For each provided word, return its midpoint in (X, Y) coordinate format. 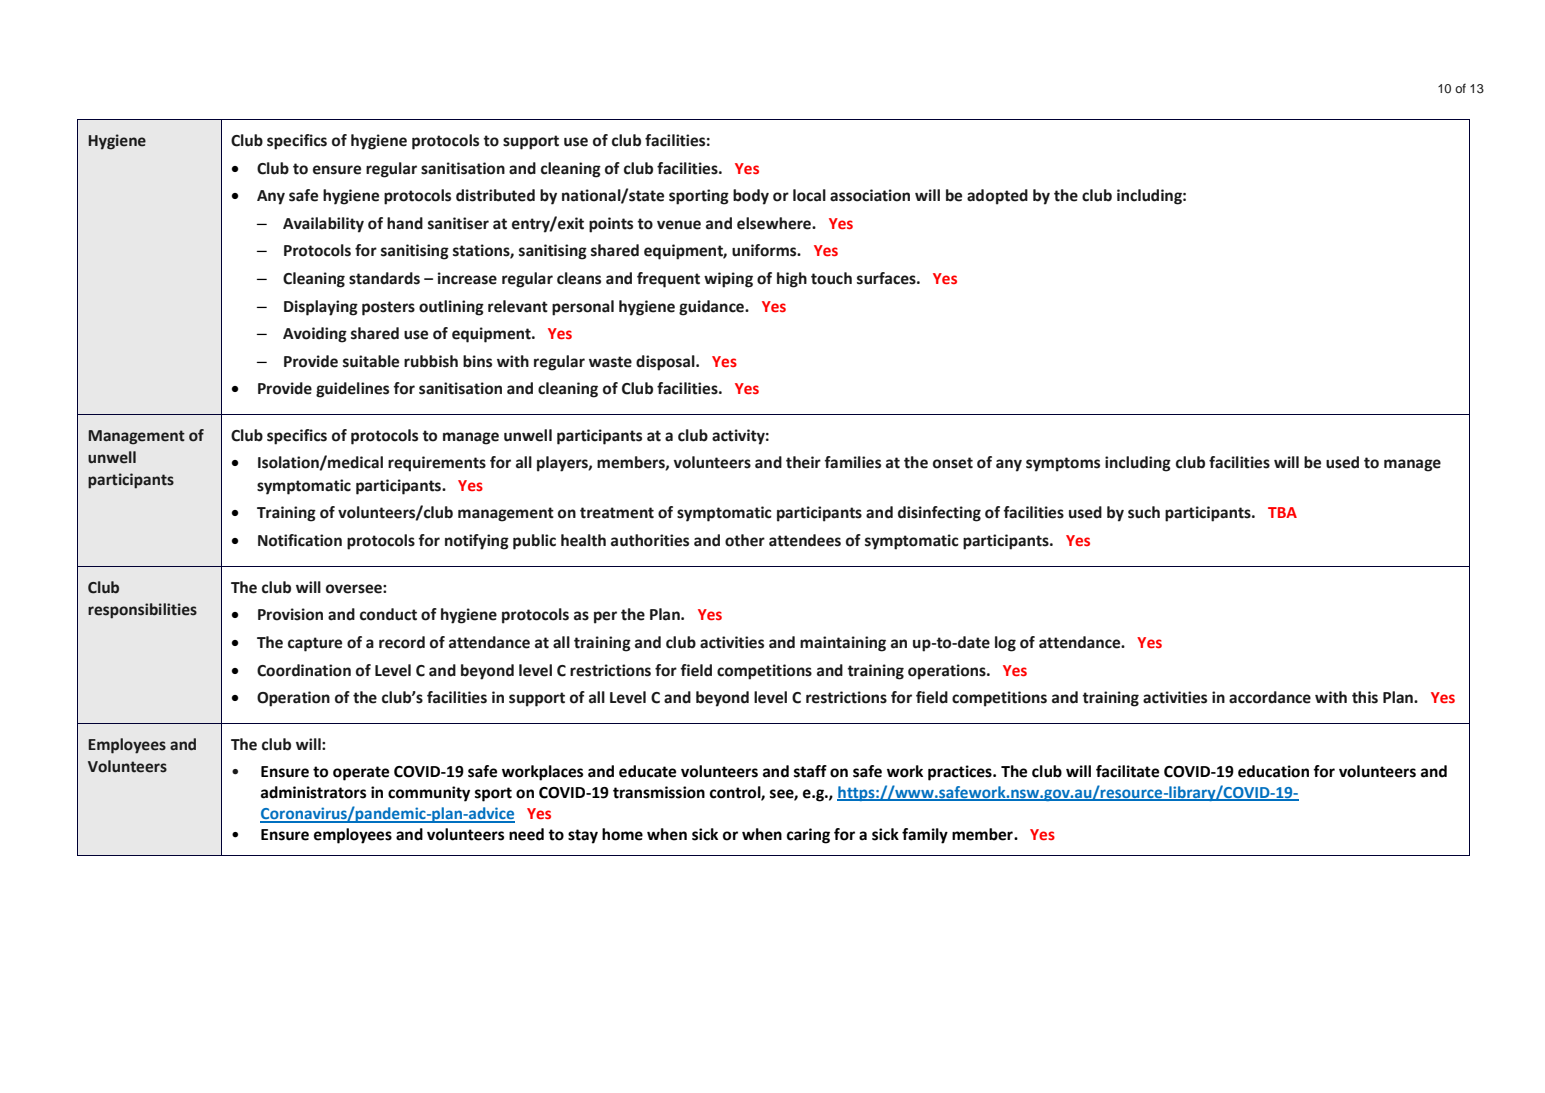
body (751, 197)
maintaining (843, 644)
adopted (997, 197)
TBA (1282, 512)
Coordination (304, 670)
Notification (300, 540)
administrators (313, 792)
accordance (1270, 697)
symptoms (1063, 464)
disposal (666, 363)
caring (808, 836)
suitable (371, 361)
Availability (323, 225)
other (745, 540)
